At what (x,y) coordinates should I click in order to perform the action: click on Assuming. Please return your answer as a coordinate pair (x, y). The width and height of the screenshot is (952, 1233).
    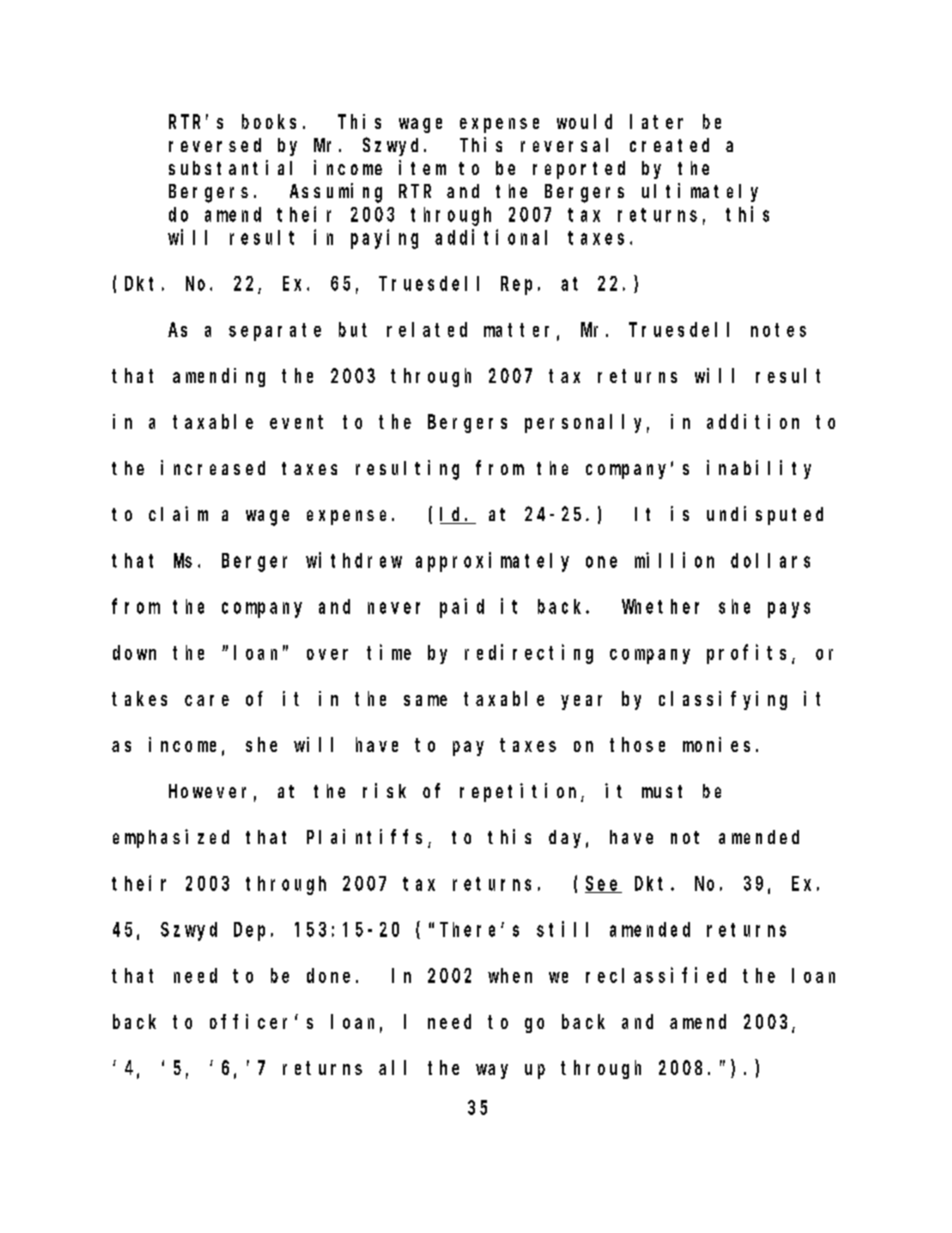
    Looking at the image, I should click on (336, 193).
